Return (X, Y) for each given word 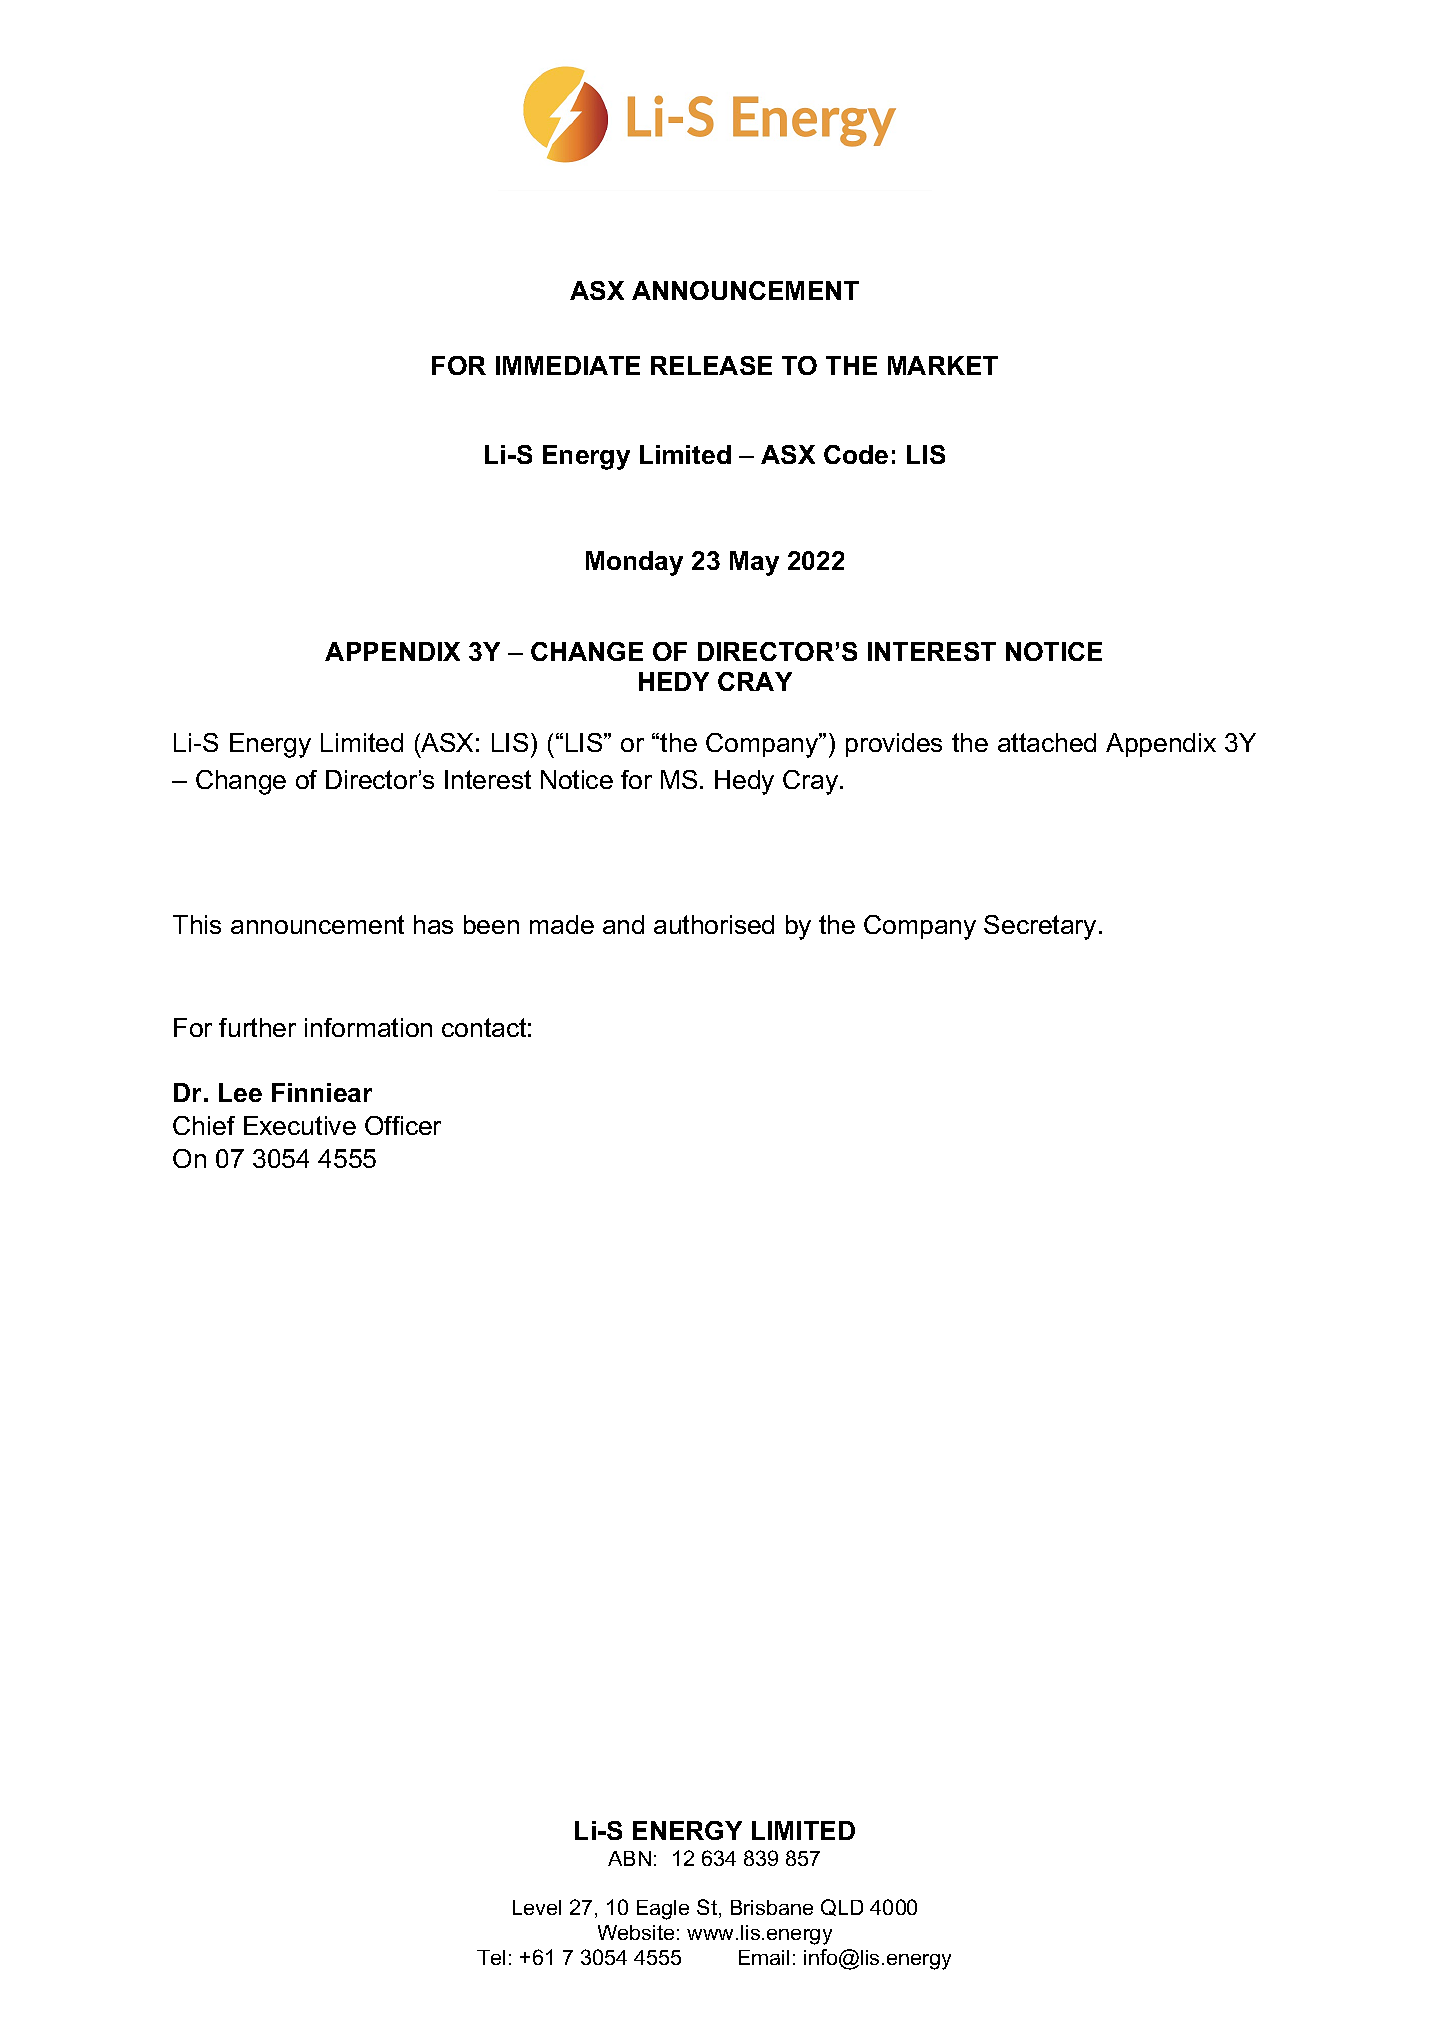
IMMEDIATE (568, 365)
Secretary (1040, 927)
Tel (491, 1957)
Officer (403, 1125)
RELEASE (711, 365)
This (197, 924)
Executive (300, 1125)
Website (636, 1932)
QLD (842, 1907)
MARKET (943, 365)
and (623, 924)
